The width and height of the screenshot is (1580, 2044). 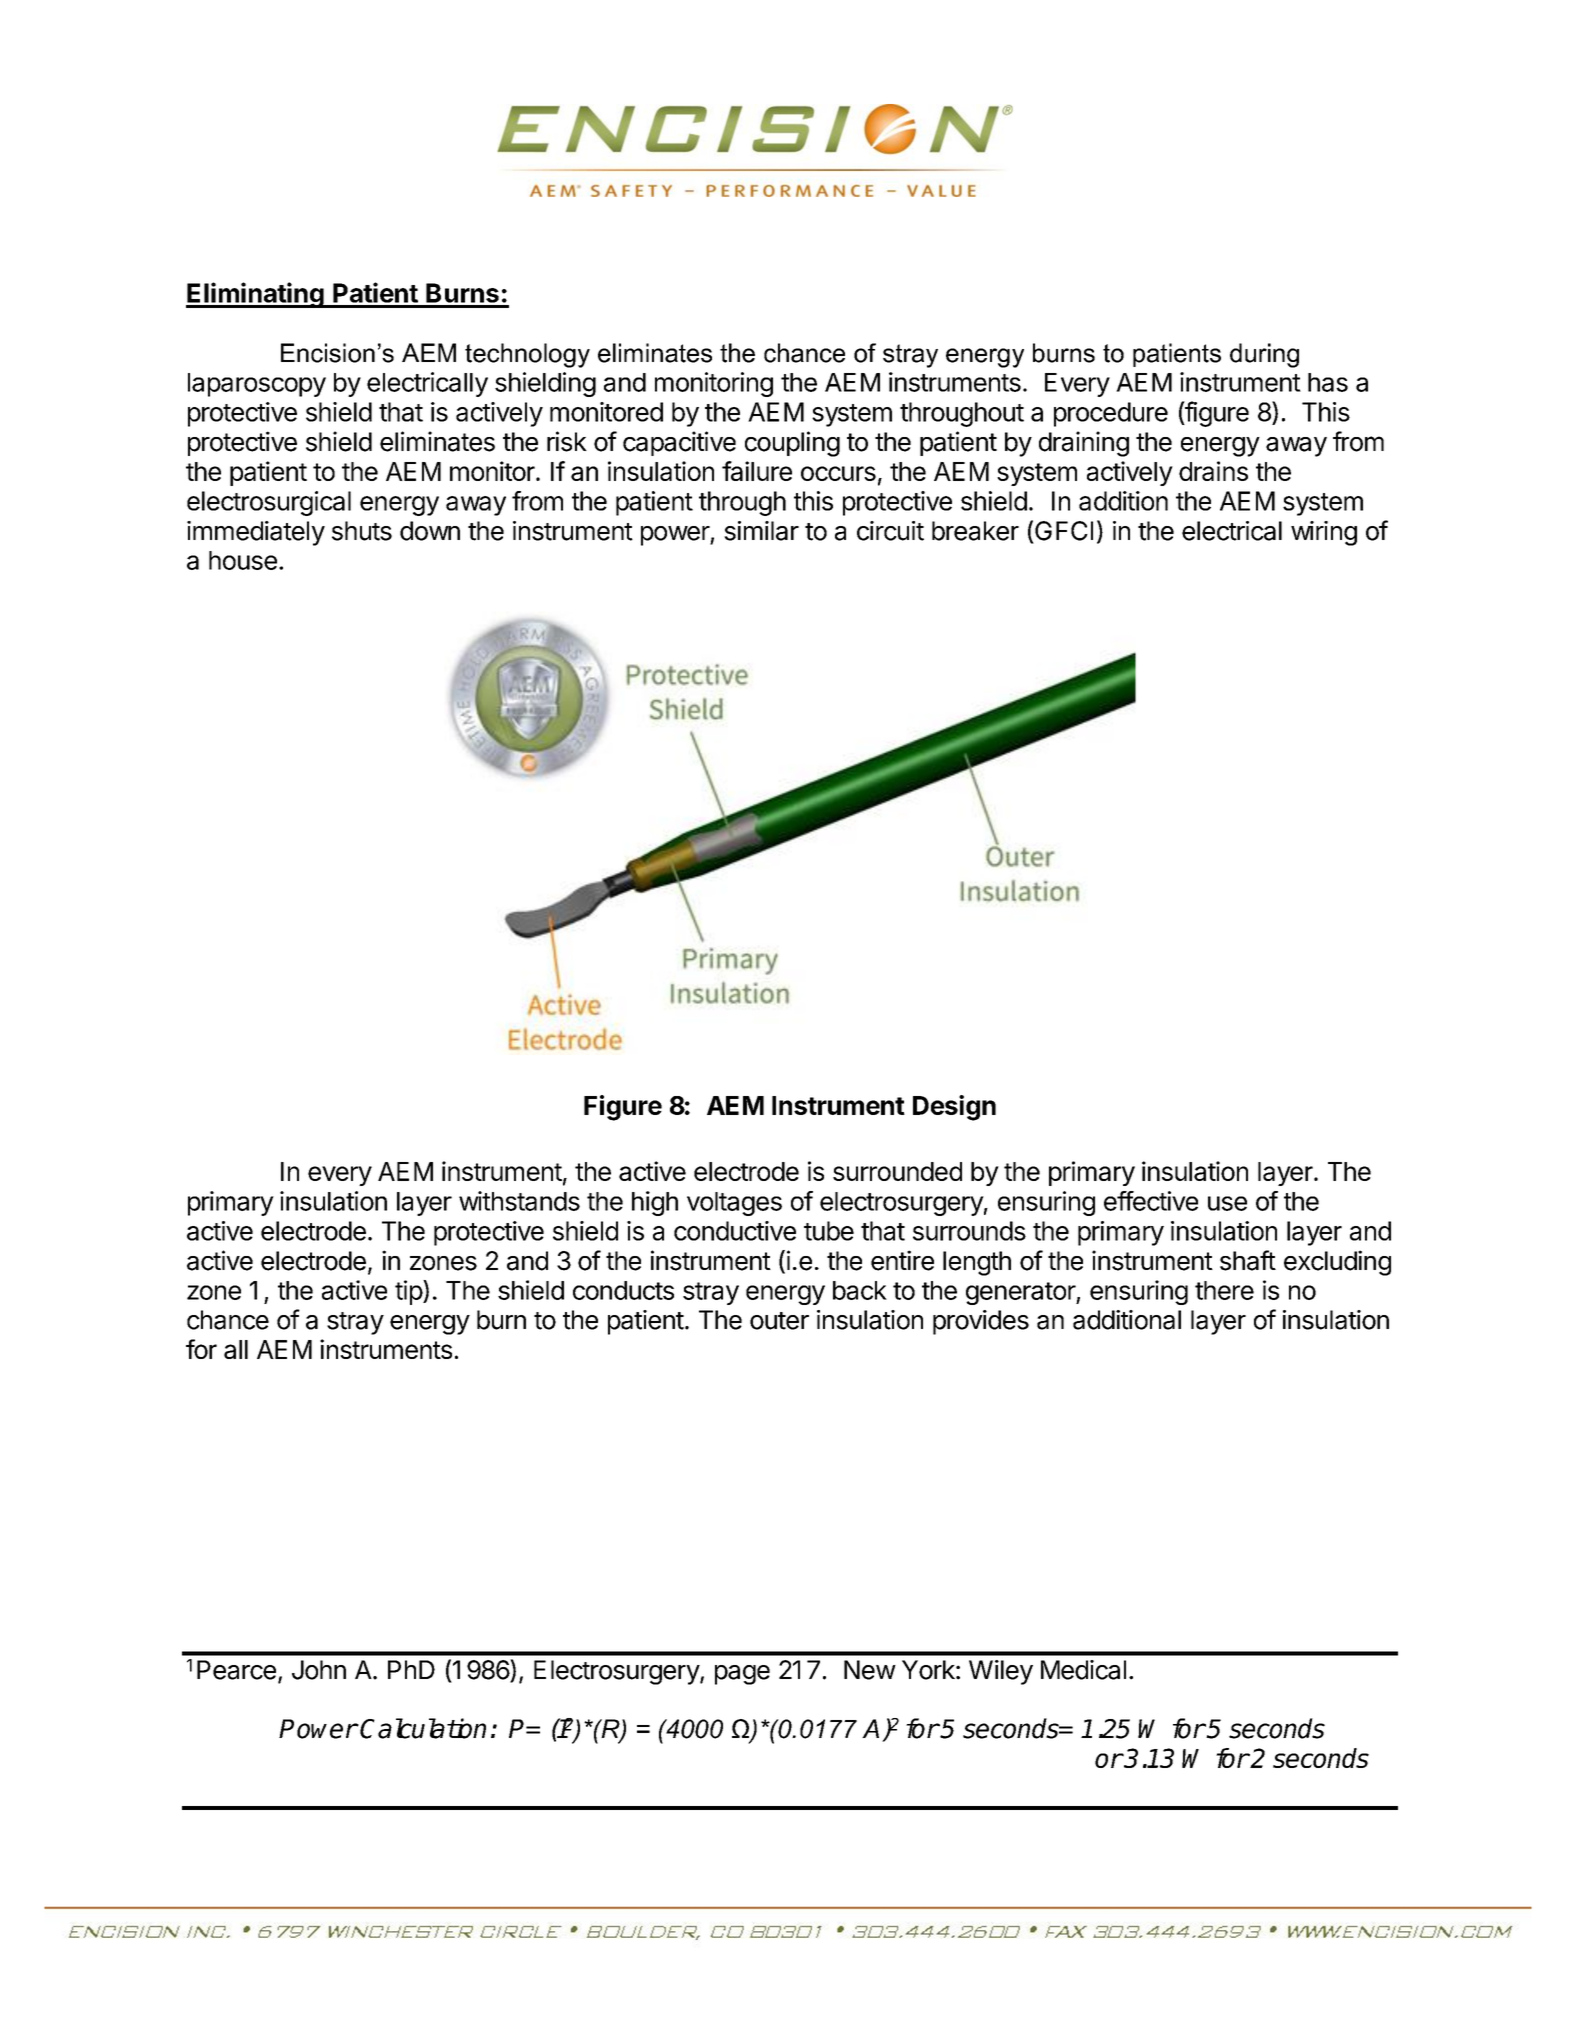 I want to click on Design, so click(x=954, y=1108).
